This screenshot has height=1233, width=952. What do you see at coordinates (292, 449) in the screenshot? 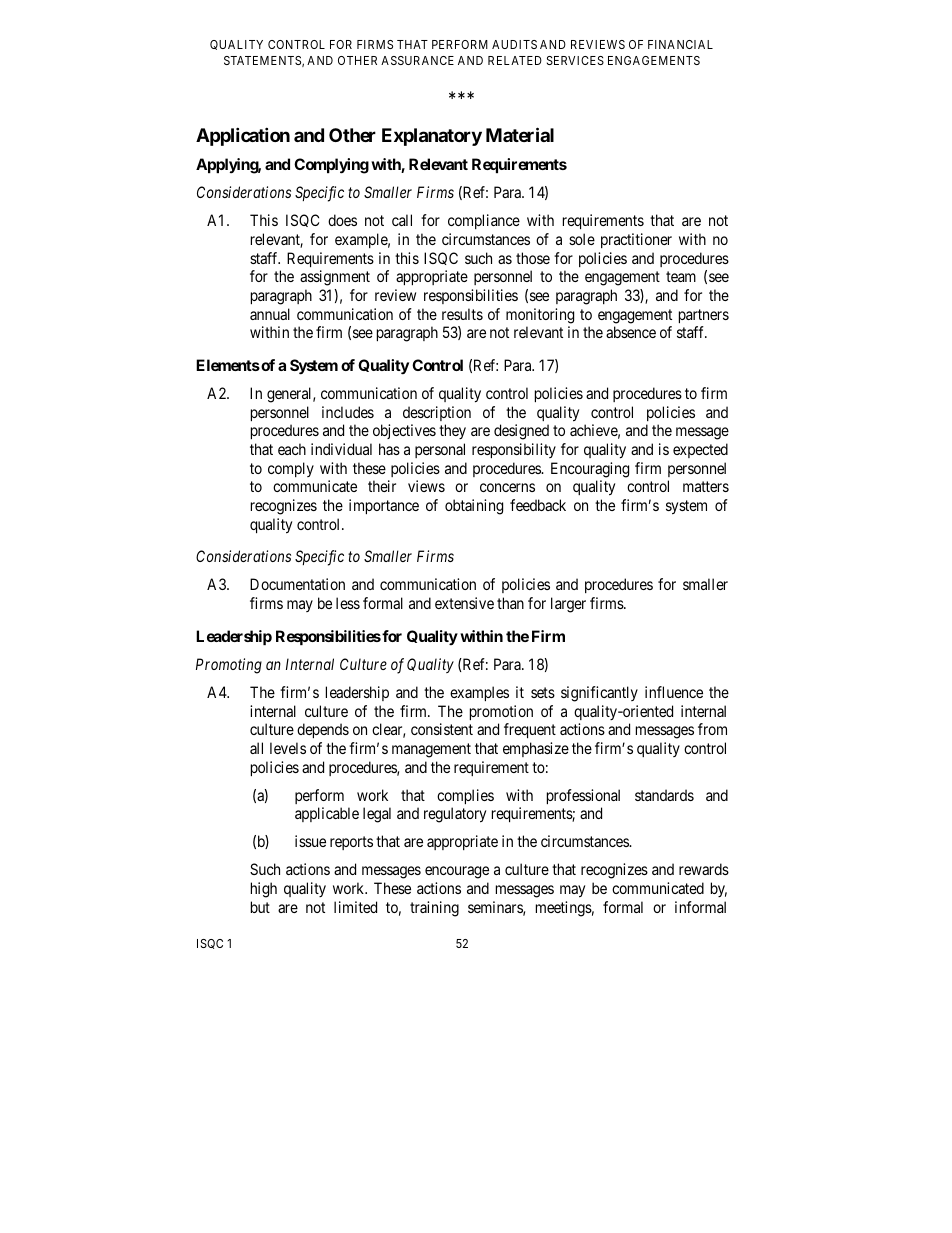
I see `each` at bounding box center [292, 449].
